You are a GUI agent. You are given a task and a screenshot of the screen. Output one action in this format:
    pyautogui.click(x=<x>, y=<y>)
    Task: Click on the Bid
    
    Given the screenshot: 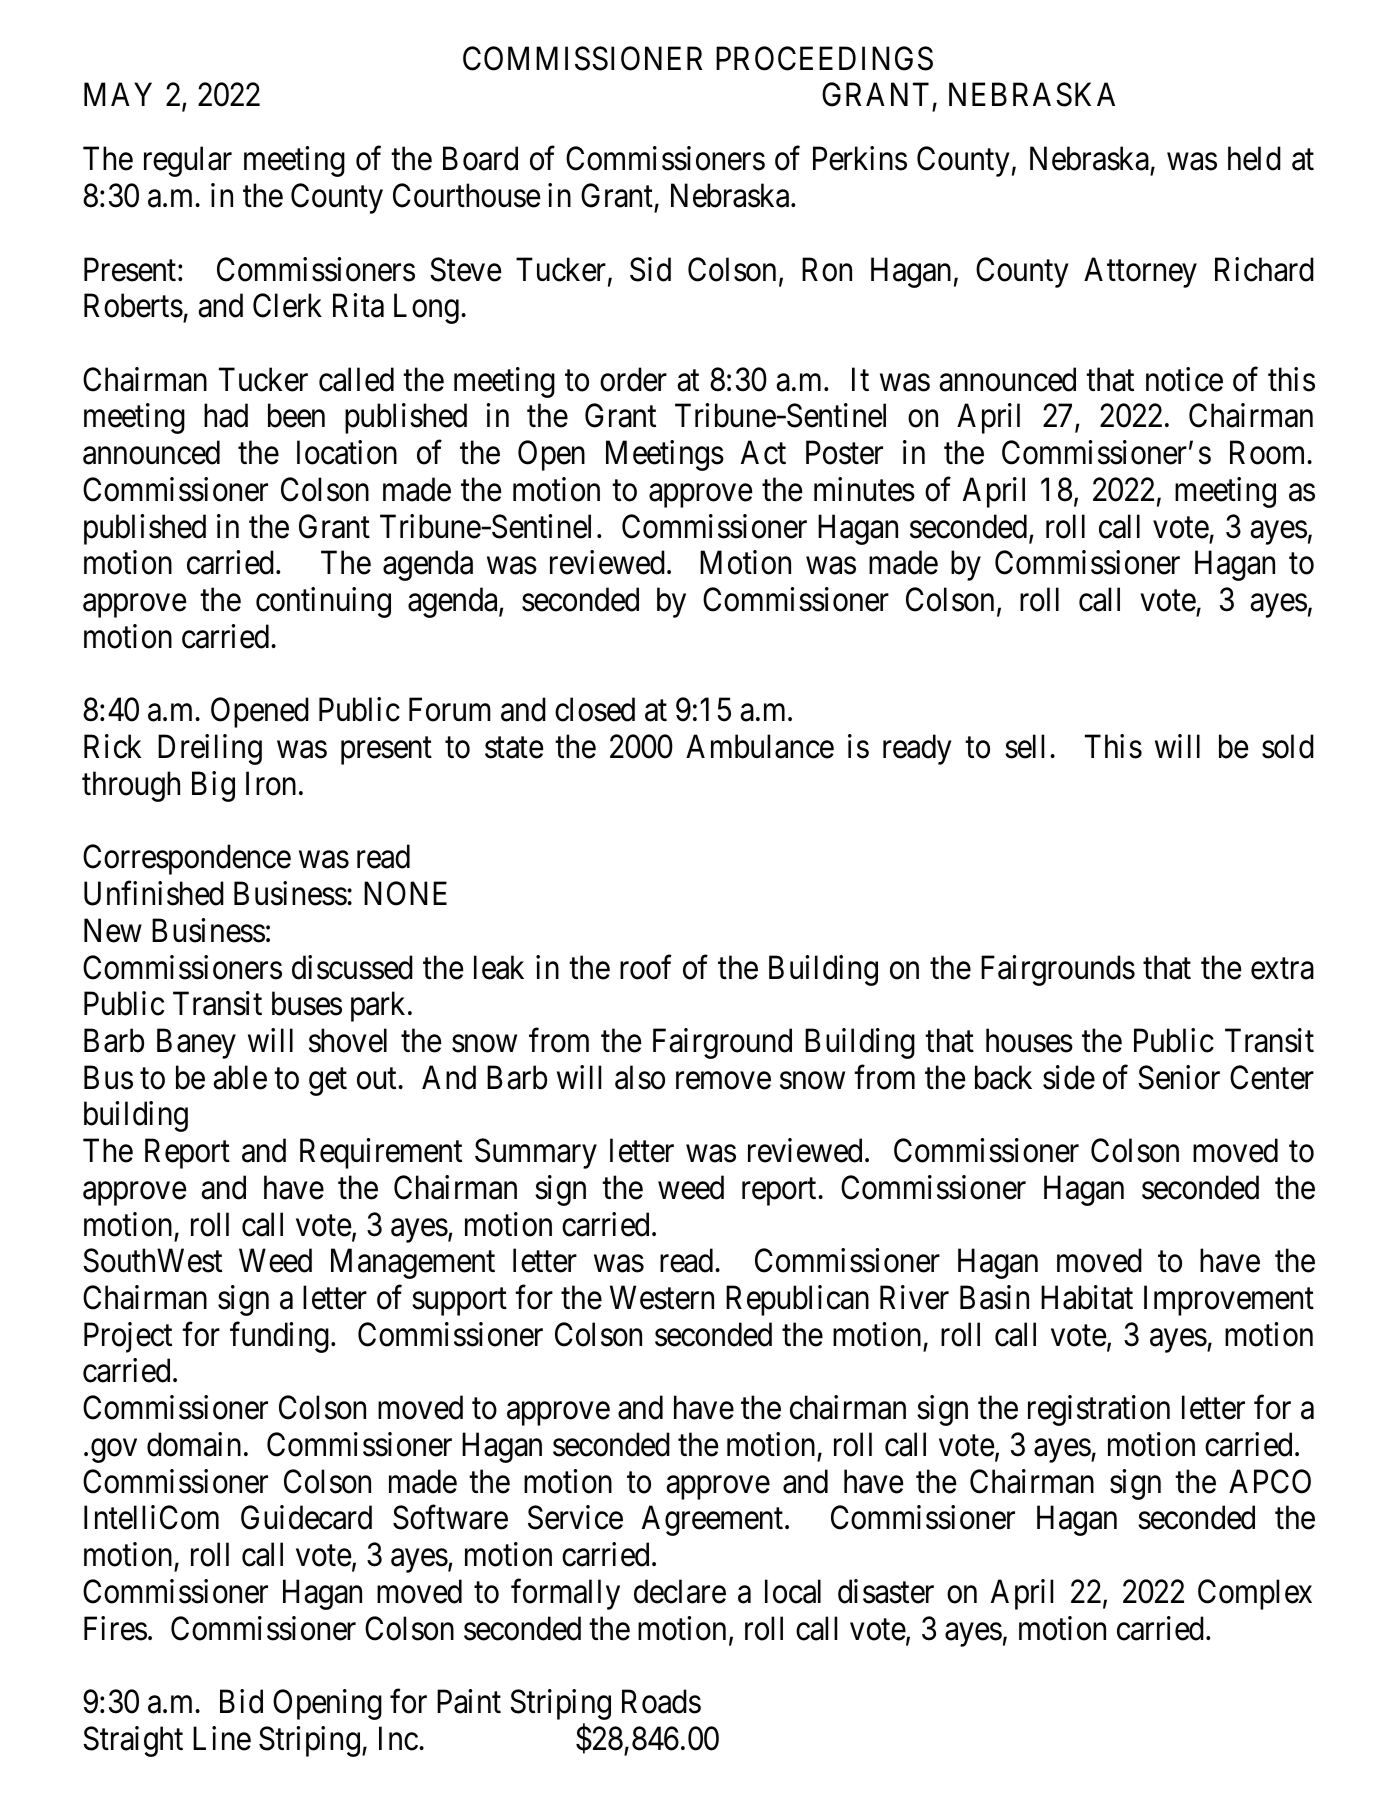 What is the action you would take?
    pyautogui.click(x=241, y=1701)
